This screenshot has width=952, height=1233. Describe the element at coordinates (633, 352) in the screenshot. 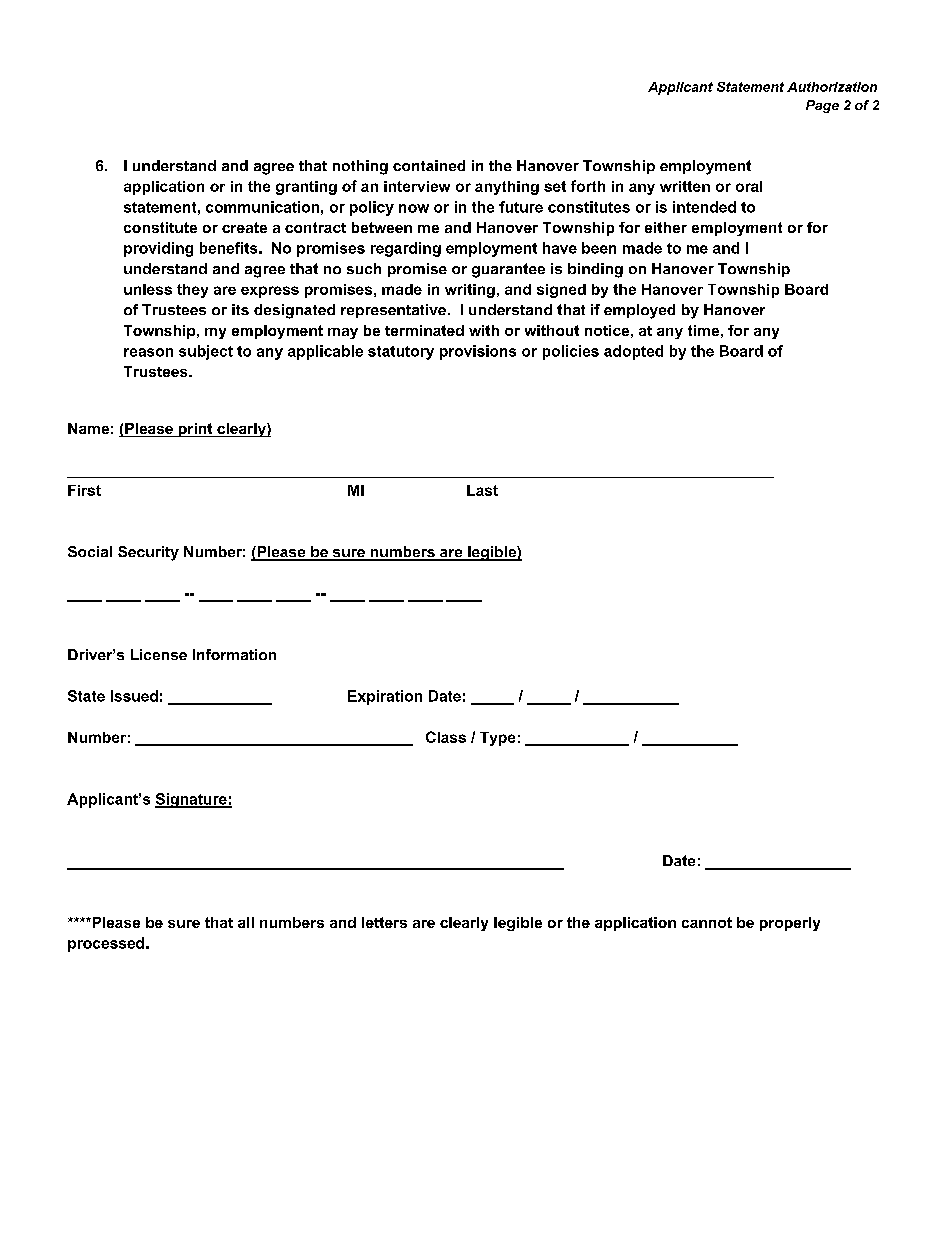

I see `adopted` at that location.
